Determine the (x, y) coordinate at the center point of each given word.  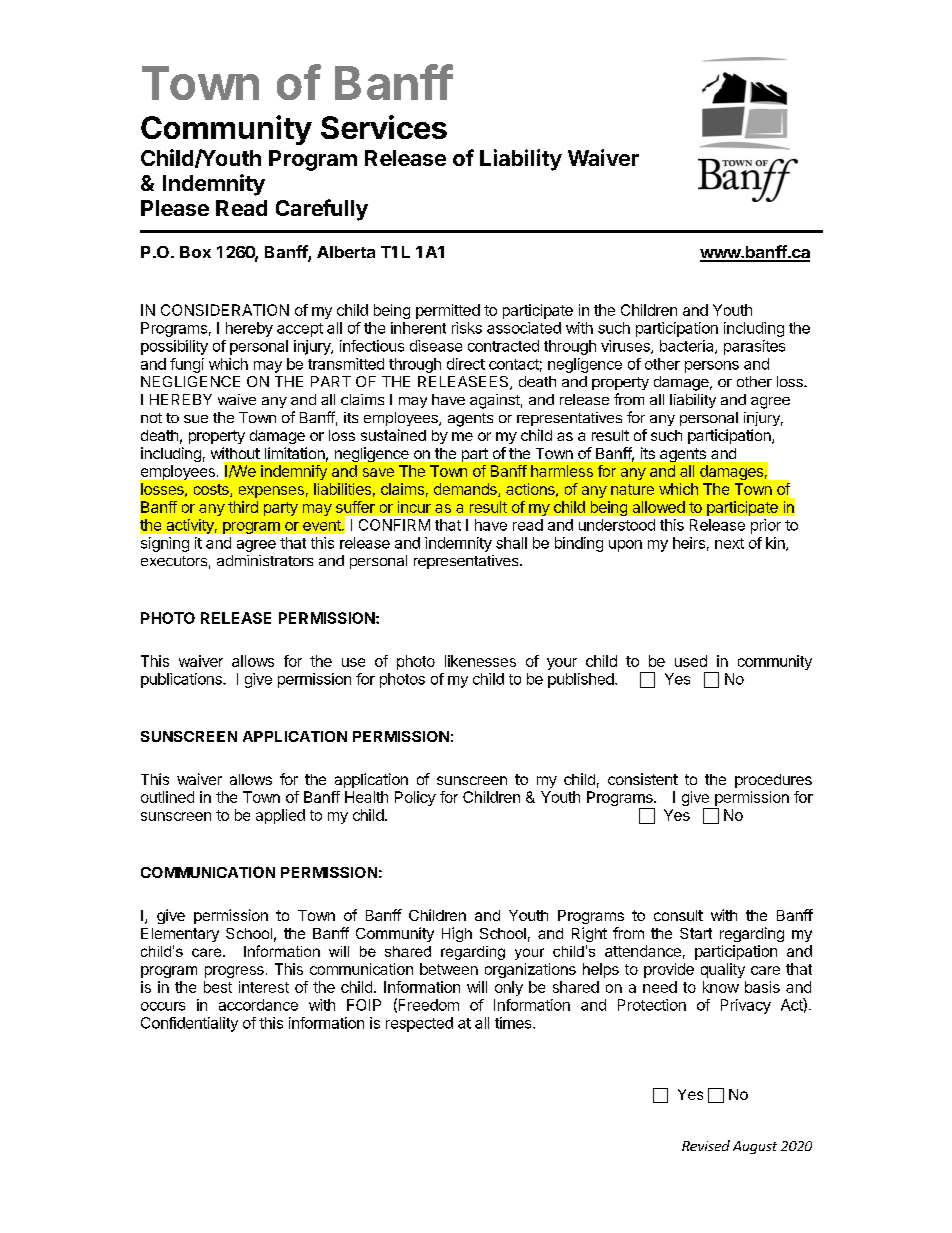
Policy (415, 798)
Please (175, 208)
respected (419, 1024)
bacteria (688, 347)
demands (466, 490)
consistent (643, 779)
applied (280, 816)
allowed (659, 507)
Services (384, 127)
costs (212, 490)
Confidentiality (189, 1024)
